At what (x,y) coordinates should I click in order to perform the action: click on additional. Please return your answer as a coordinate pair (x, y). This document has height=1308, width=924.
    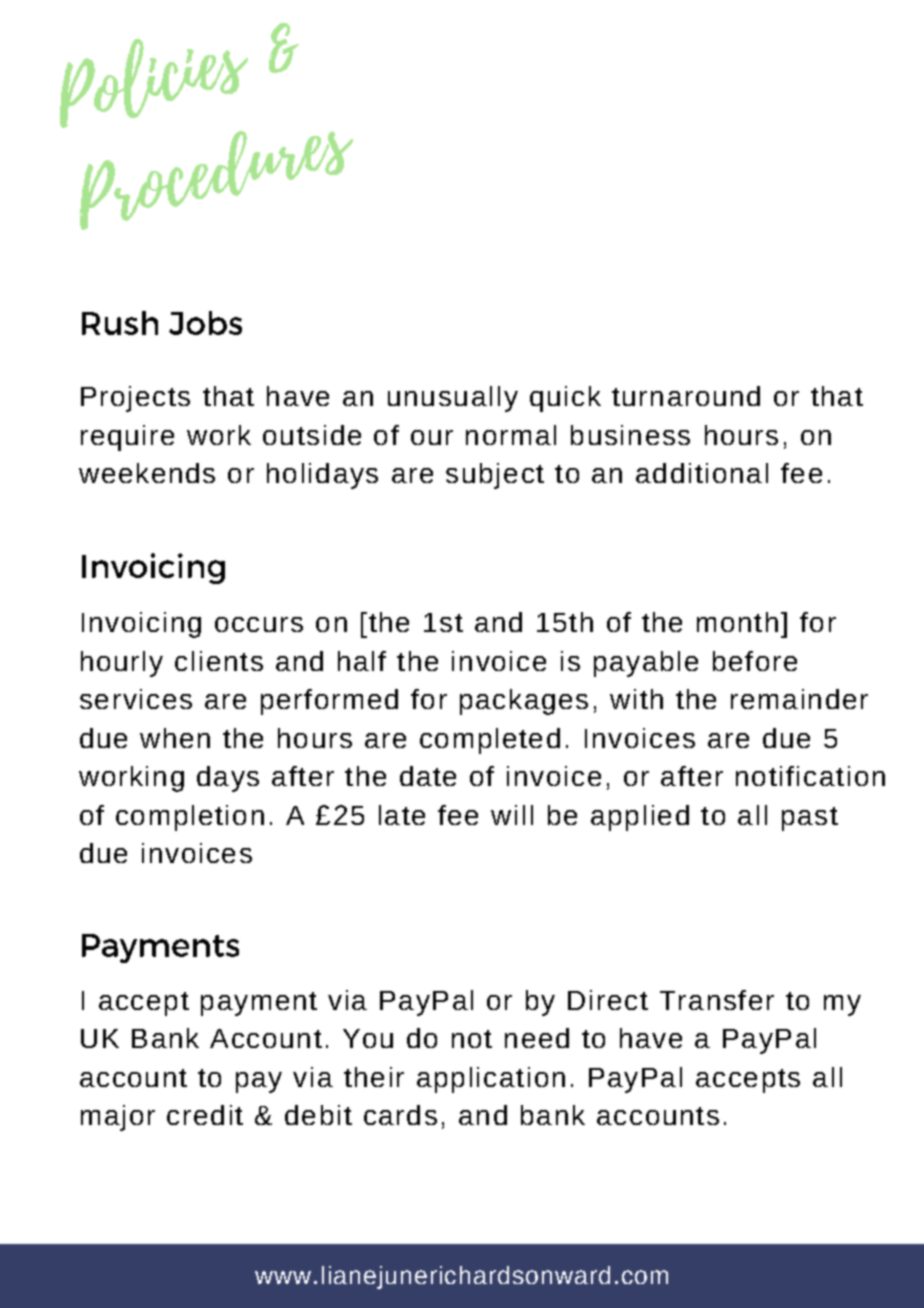
    Looking at the image, I should click on (702, 473).
